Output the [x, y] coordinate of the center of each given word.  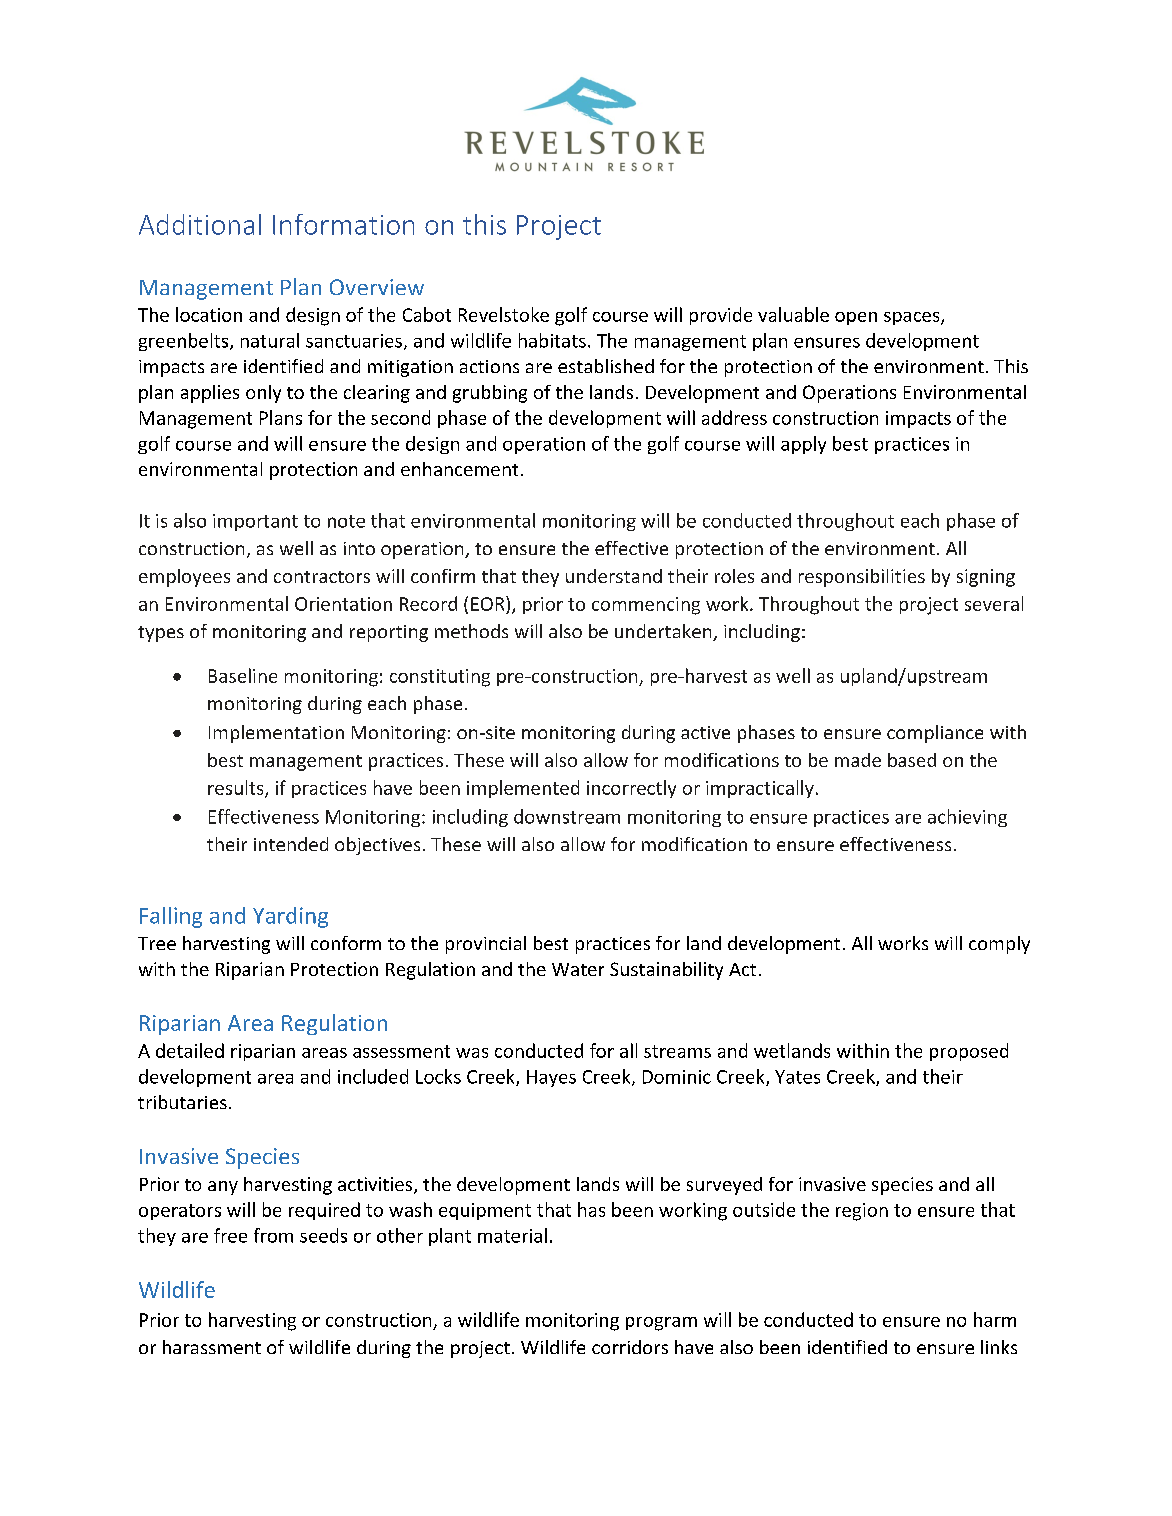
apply [803, 445]
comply [999, 945]
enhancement [459, 469]
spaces [913, 318]
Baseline [243, 675]
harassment [212, 1347]
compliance [935, 734]
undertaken [664, 632]
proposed [969, 1052]
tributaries [182, 1102]
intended [291, 844]
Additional [200, 224]
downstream [567, 816]
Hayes [551, 1078]
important [255, 522]
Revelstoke [504, 314]
